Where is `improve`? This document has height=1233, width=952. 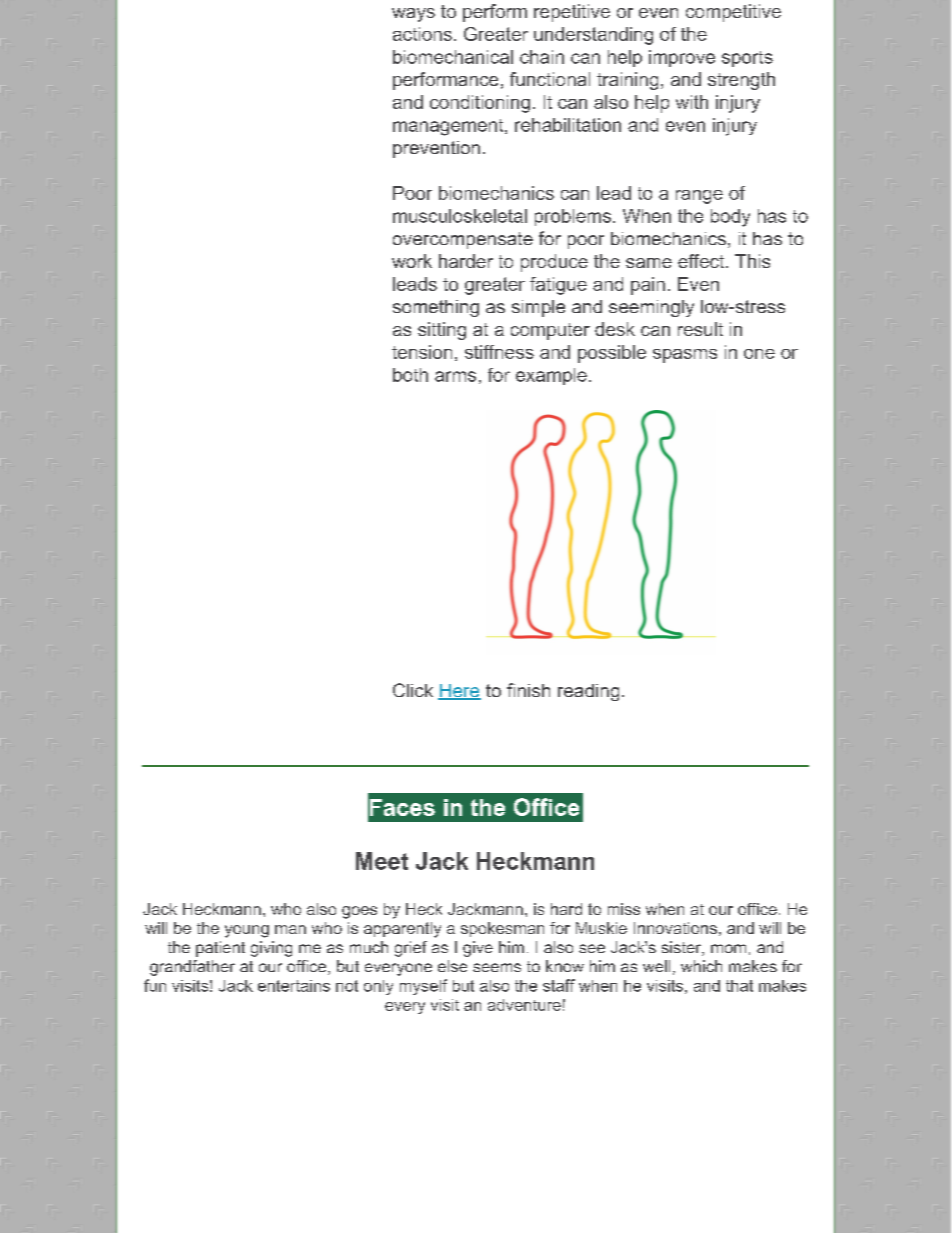
improve is located at coordinates (682, 58).
